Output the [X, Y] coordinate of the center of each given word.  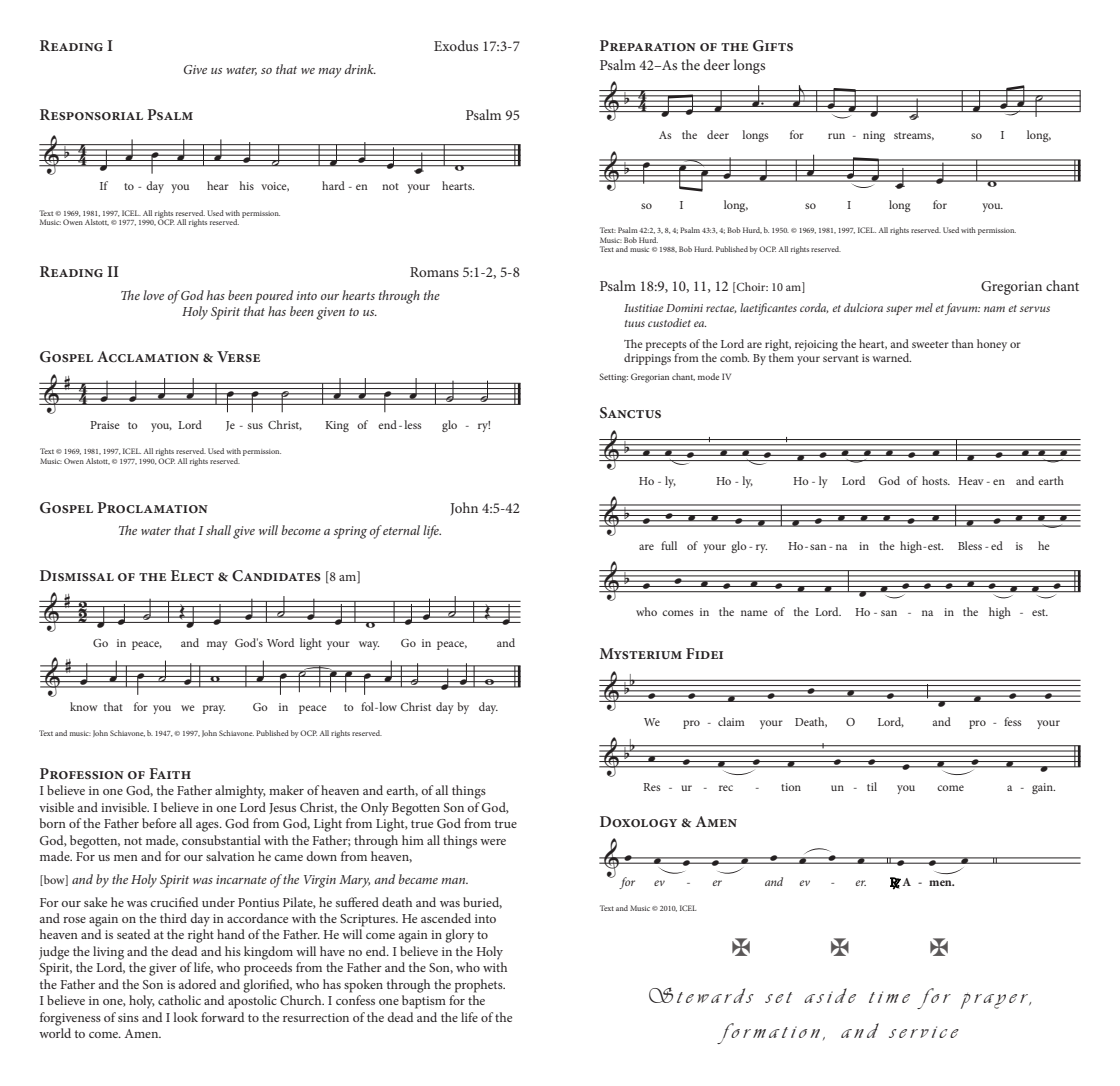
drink [360, 69]
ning [874, 136]
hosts [936, 480]
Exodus [456, 45]
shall [218, 530]
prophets [480, 986]
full [669, 545]
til [872, 786]
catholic [179, 1000]
